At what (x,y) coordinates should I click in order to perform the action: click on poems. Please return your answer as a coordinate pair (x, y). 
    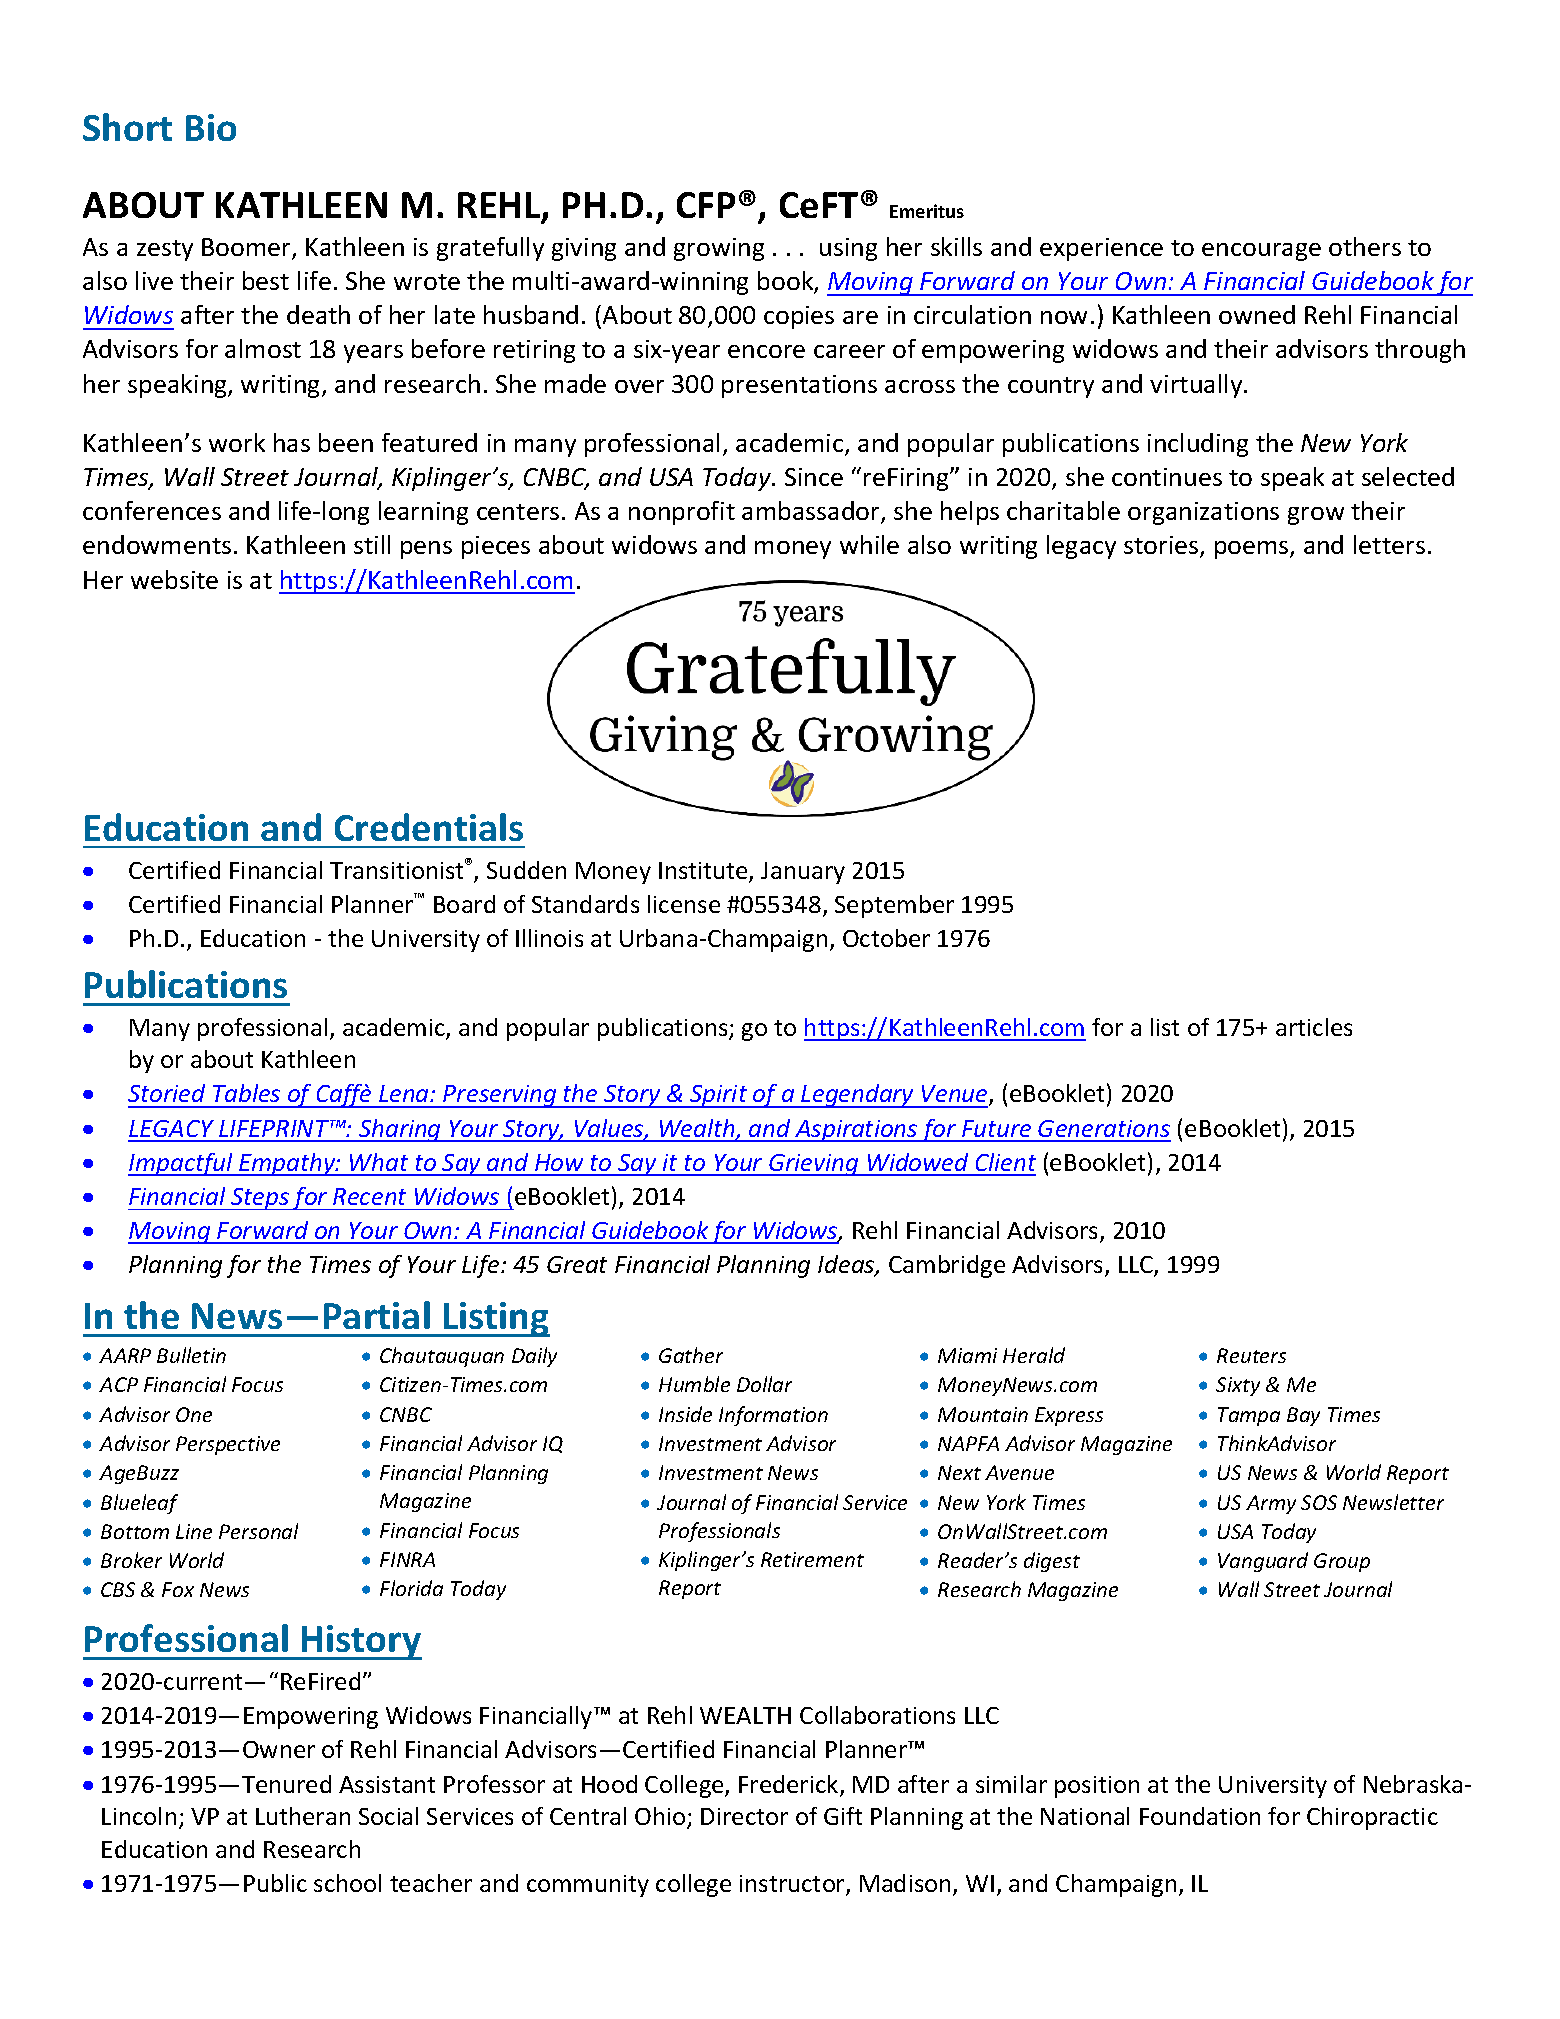
    Looking at the image, I should click on (1253, 550).
